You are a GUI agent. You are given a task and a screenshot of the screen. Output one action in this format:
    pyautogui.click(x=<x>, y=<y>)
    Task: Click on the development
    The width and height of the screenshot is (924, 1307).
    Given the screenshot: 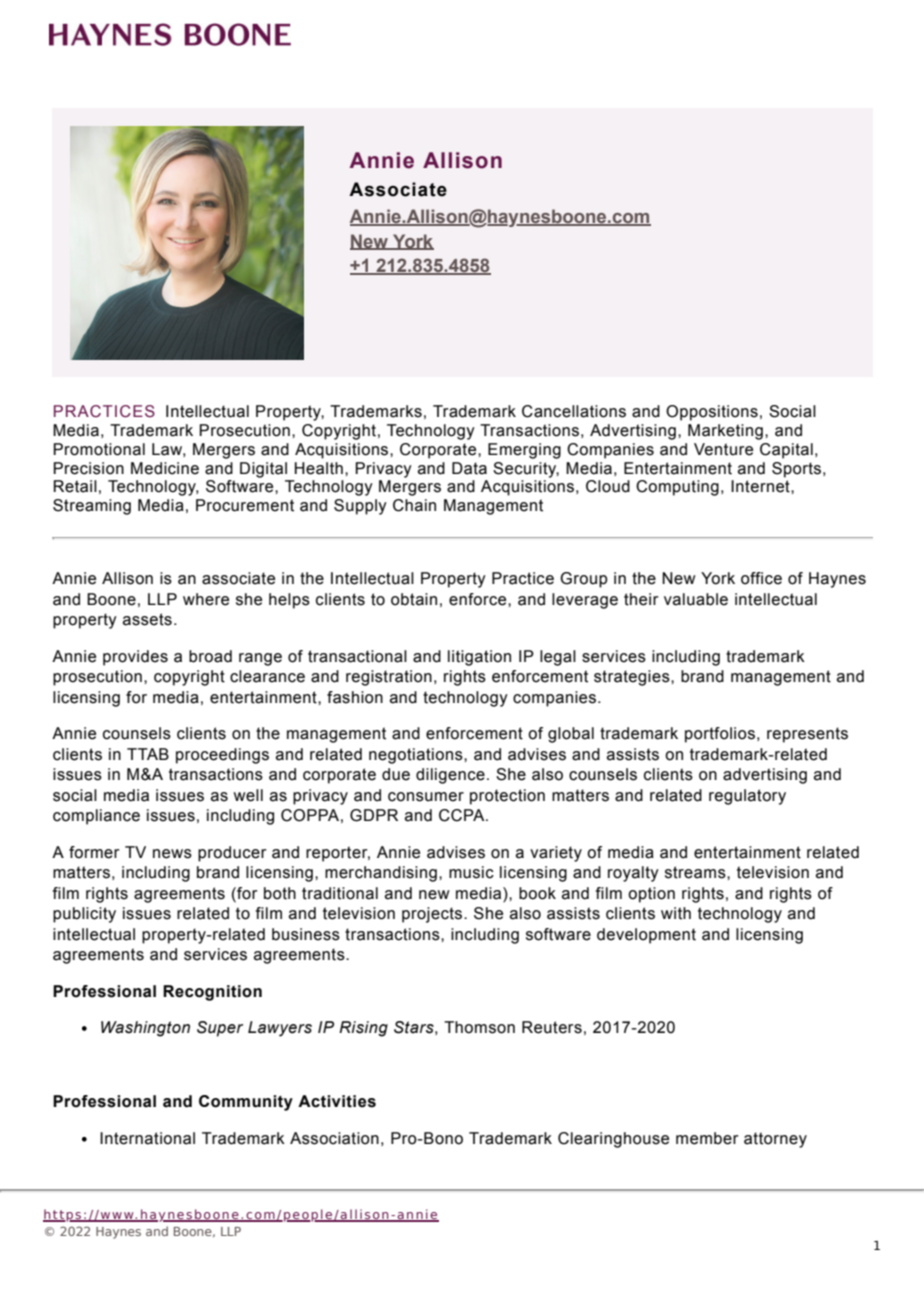 What is the action you would take?
    pyautogui.click(x=646, y=936)
